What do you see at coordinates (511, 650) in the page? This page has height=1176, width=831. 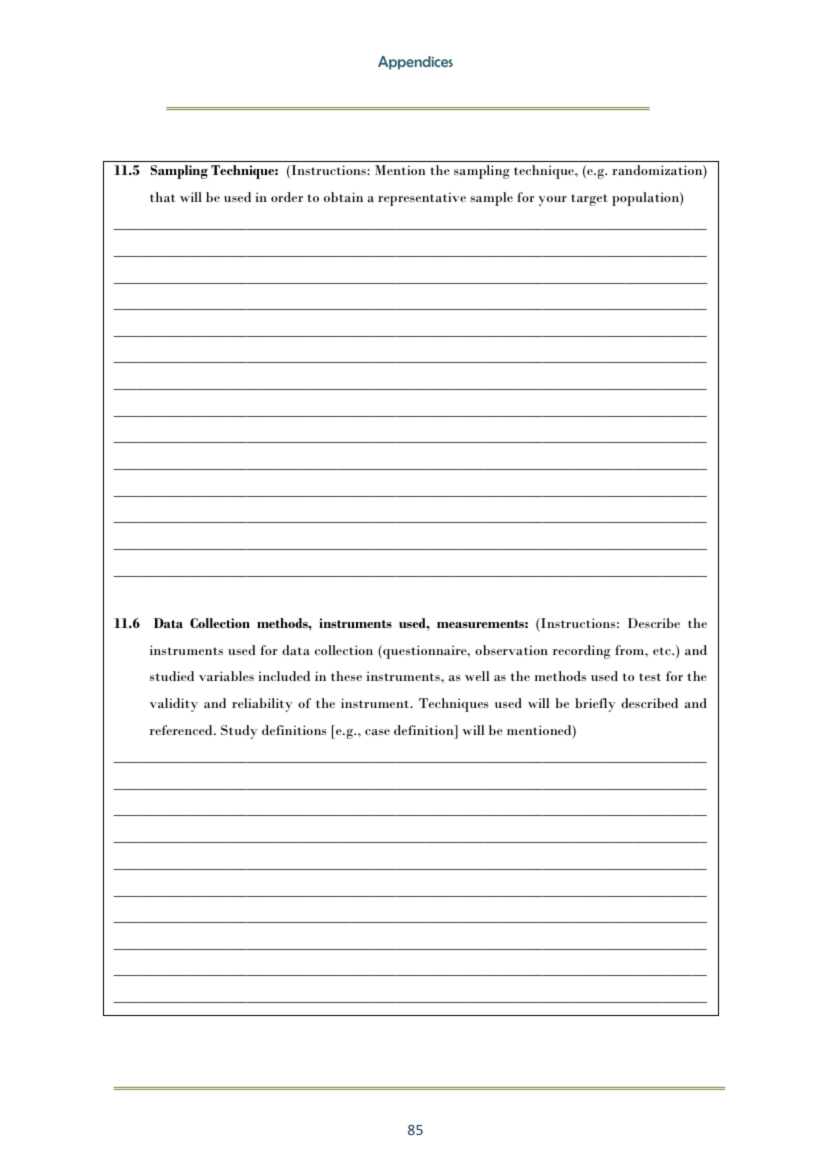 I see `observation` at bounding box center [511, 650].
